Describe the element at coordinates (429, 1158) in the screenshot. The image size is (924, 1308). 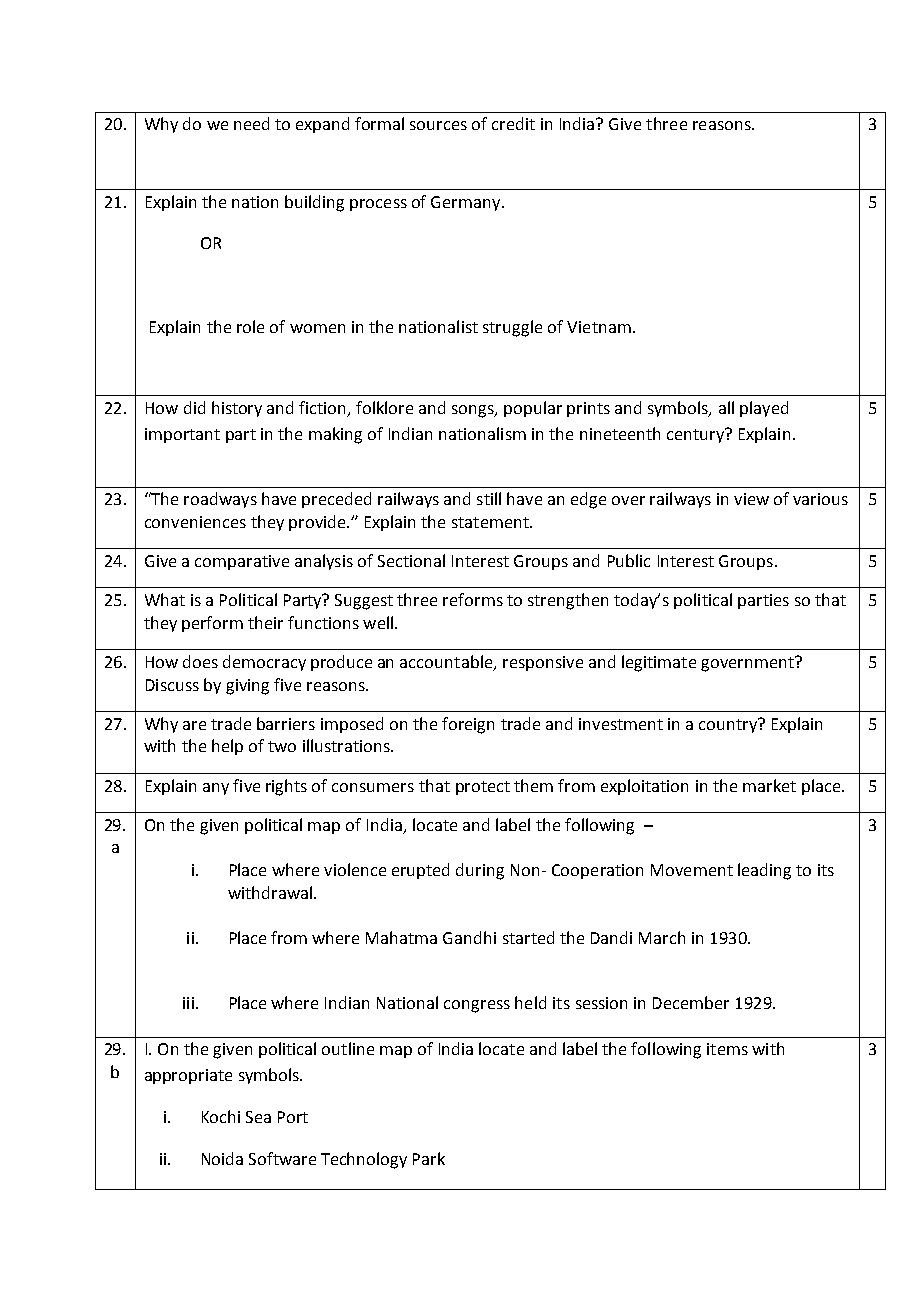
I see `Park` at that location.
